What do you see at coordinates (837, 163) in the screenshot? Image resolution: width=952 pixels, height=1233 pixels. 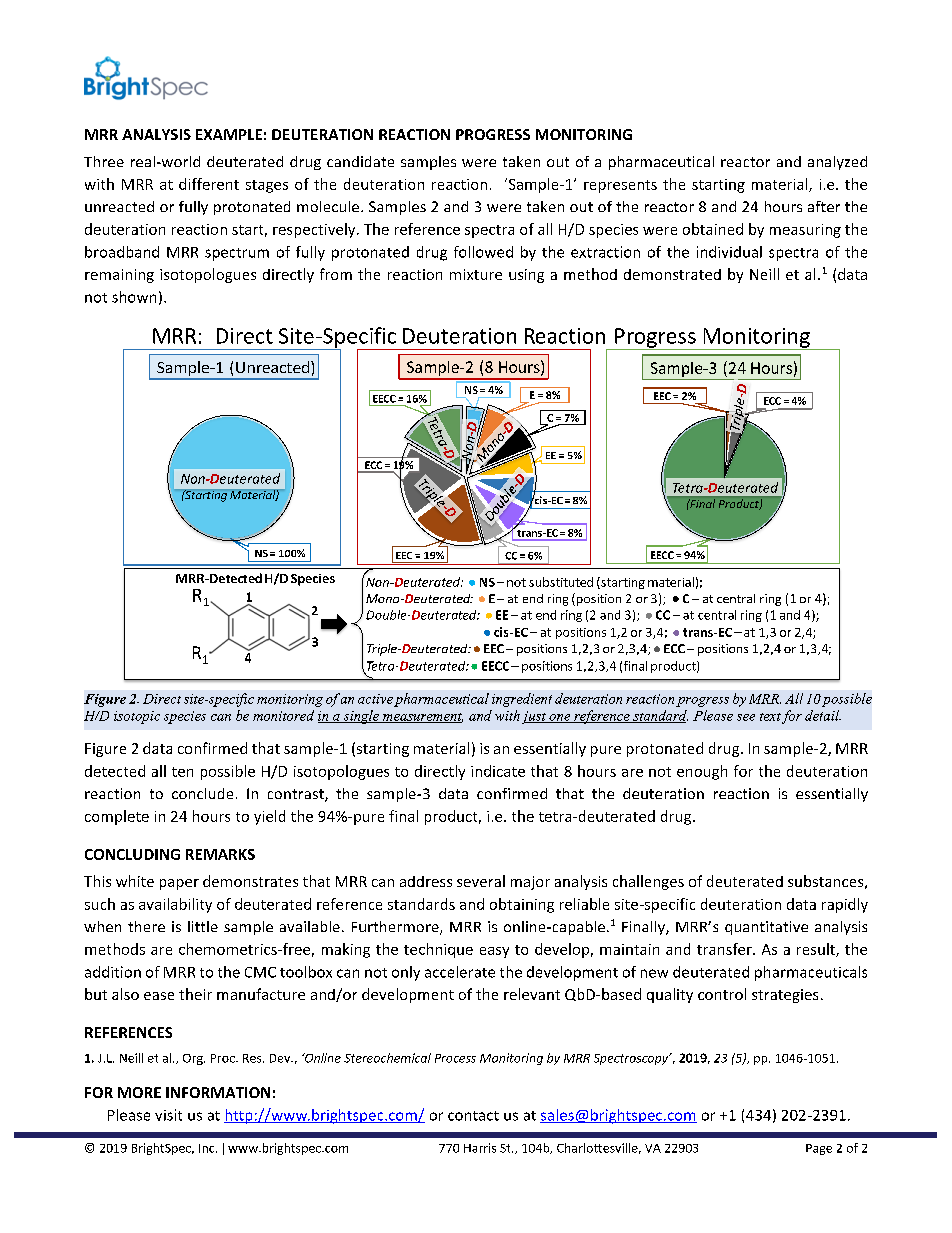 I see `analyzed` at bounding box center [837, 163].
